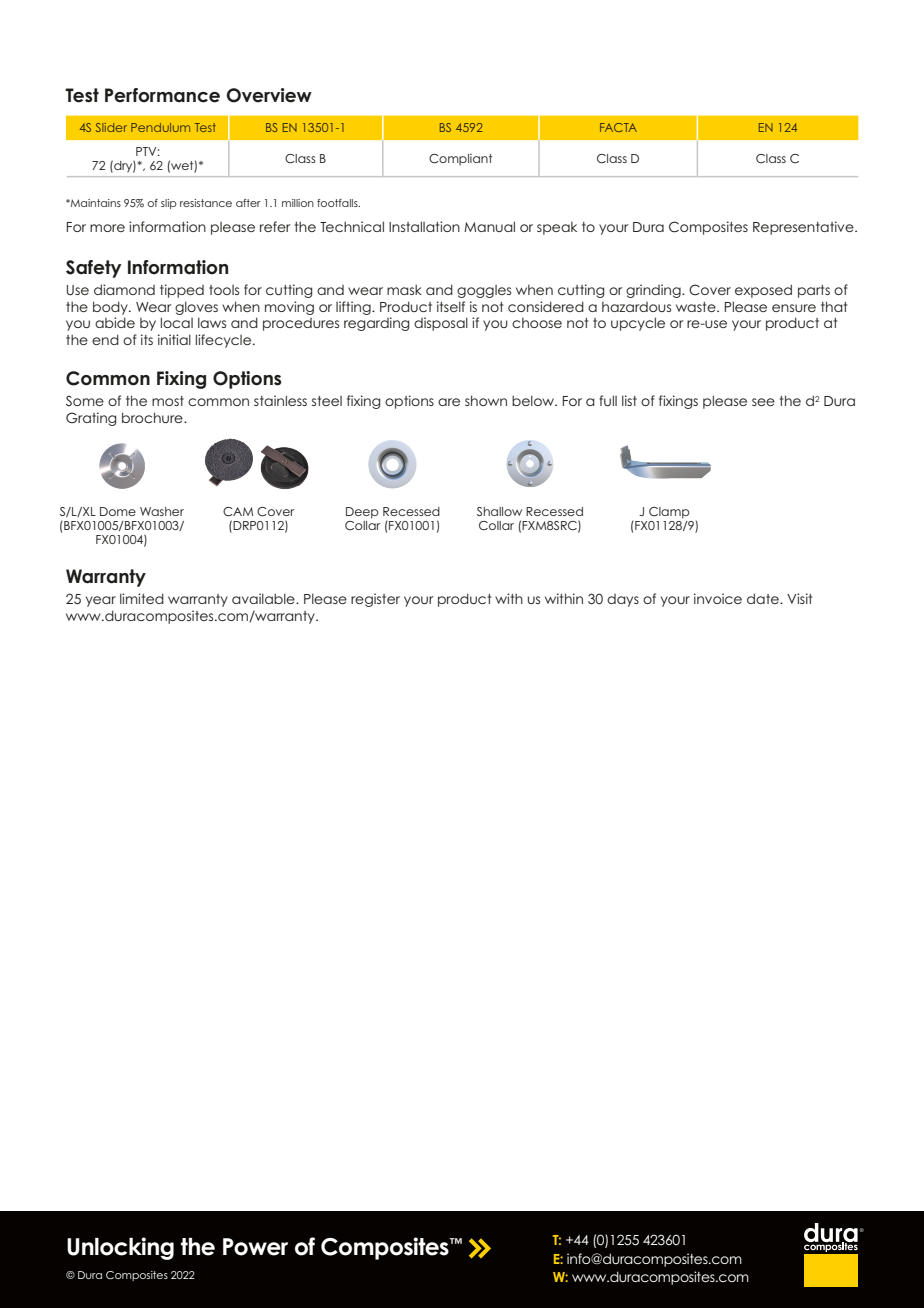 Image resolution: width=924 pixels, height=1308 pixels. What do you see at coordinates (764, 598) in the page?
I see `date` at bounding box center [764, 598].
